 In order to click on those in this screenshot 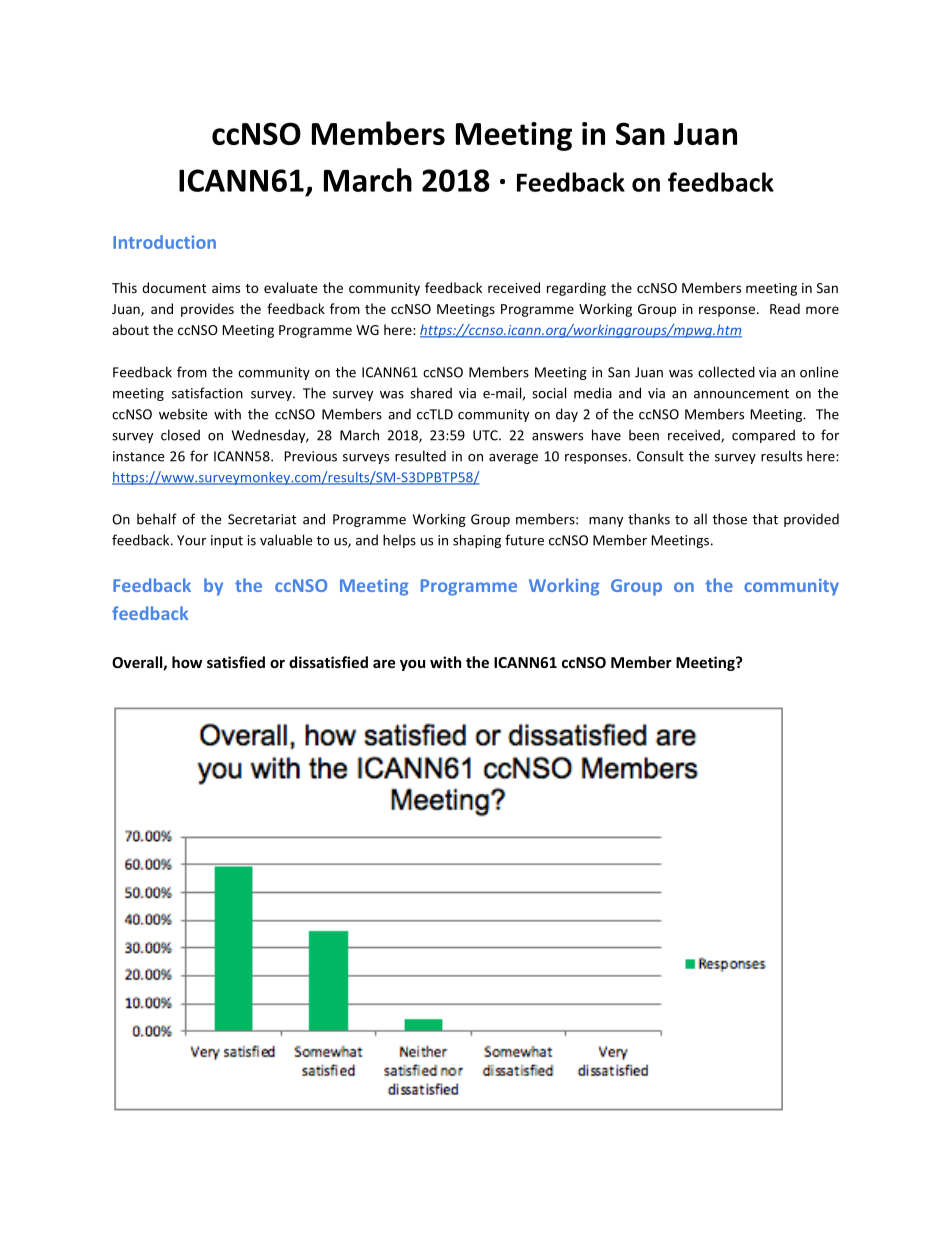, I will do `click(729, 519)`.
